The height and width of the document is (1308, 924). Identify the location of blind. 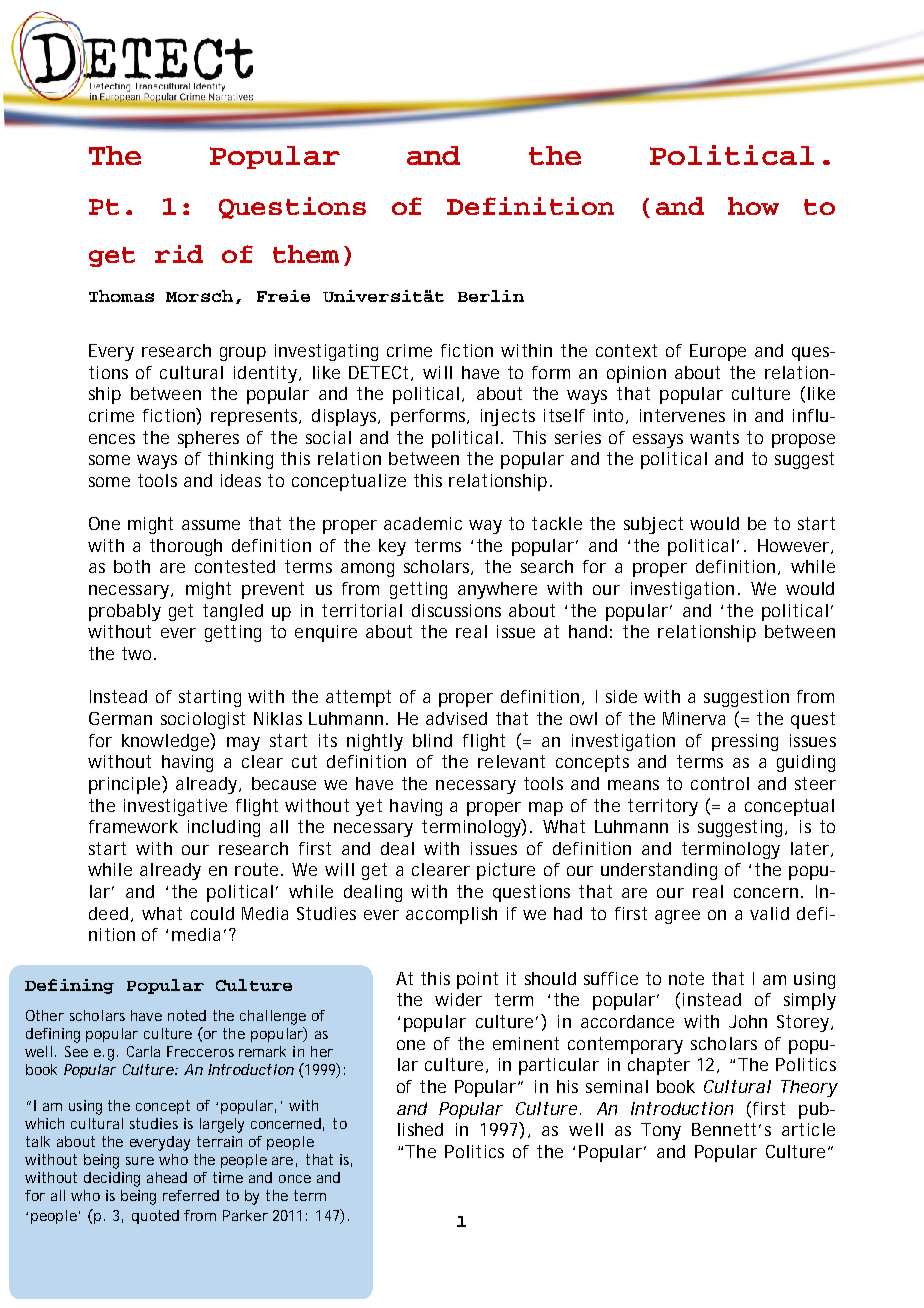
(432, 740).
